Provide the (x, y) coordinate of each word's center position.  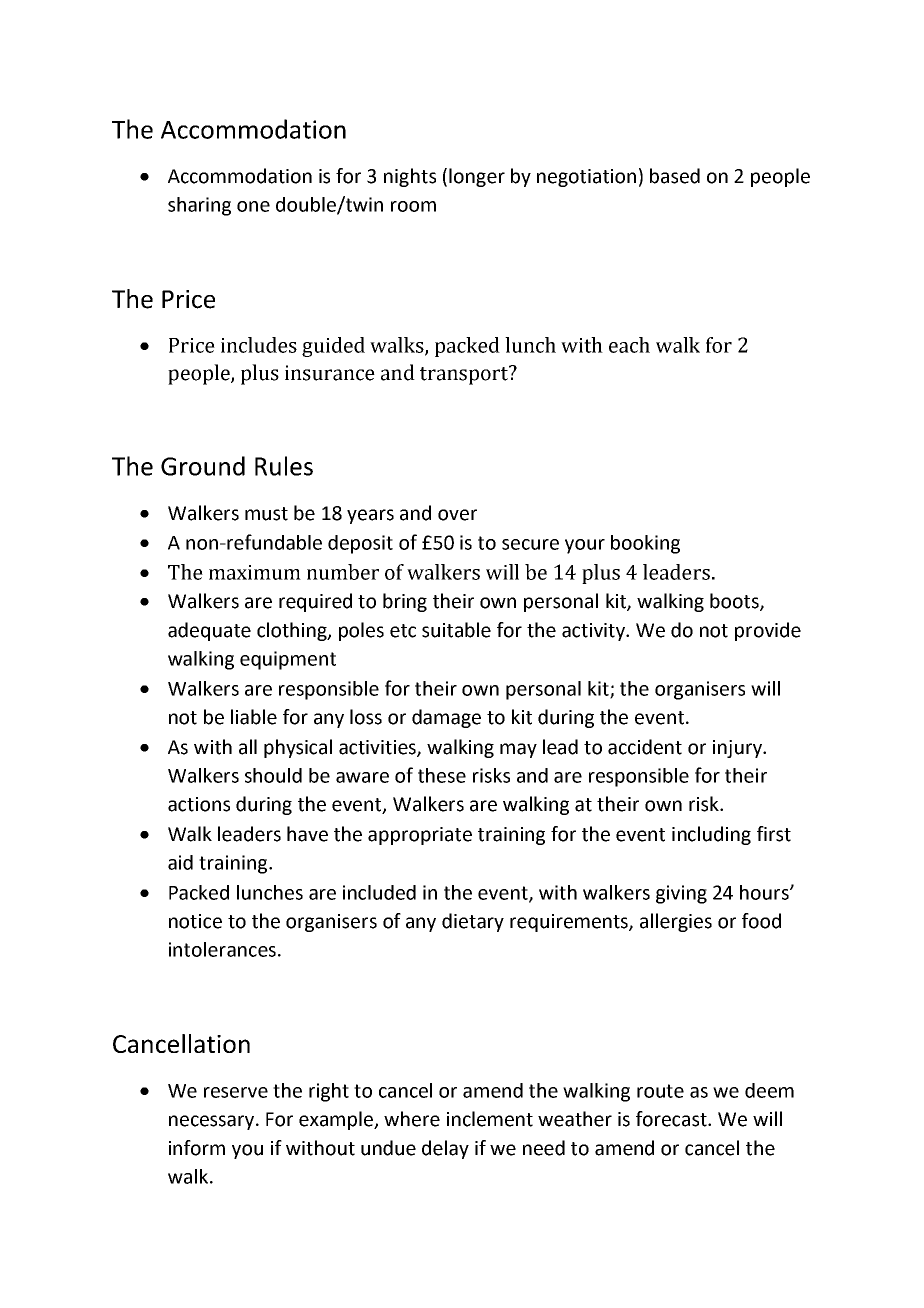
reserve (236, 1092)
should (273, 775)
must (266, 514)
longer (477, 177)
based (675, 176)
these (442, 775)
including (711, 835)
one (253, 206)
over (457, 515)
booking (645, 544)
